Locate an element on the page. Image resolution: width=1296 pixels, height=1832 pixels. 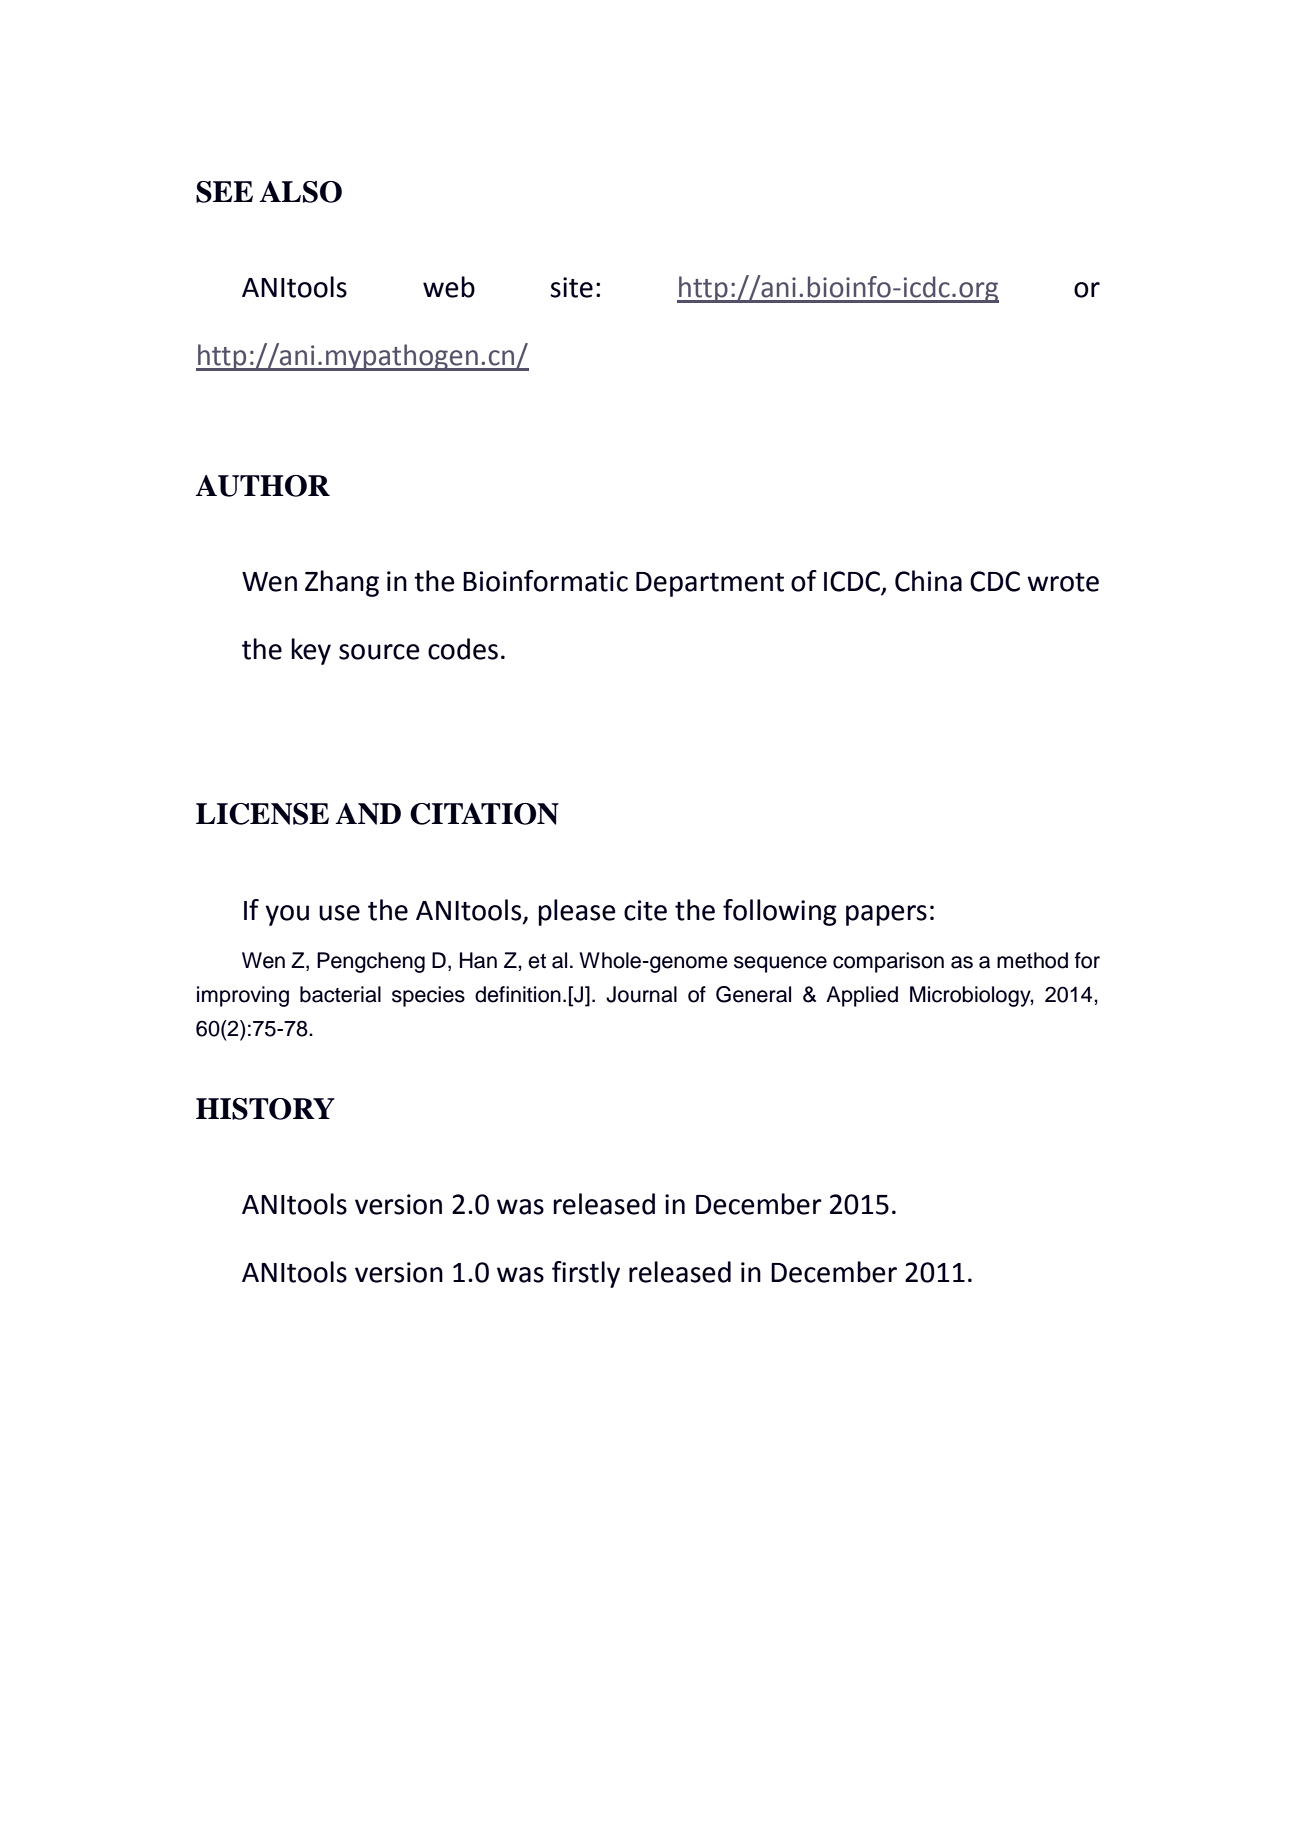
web is located at coordinates (449, 287).
